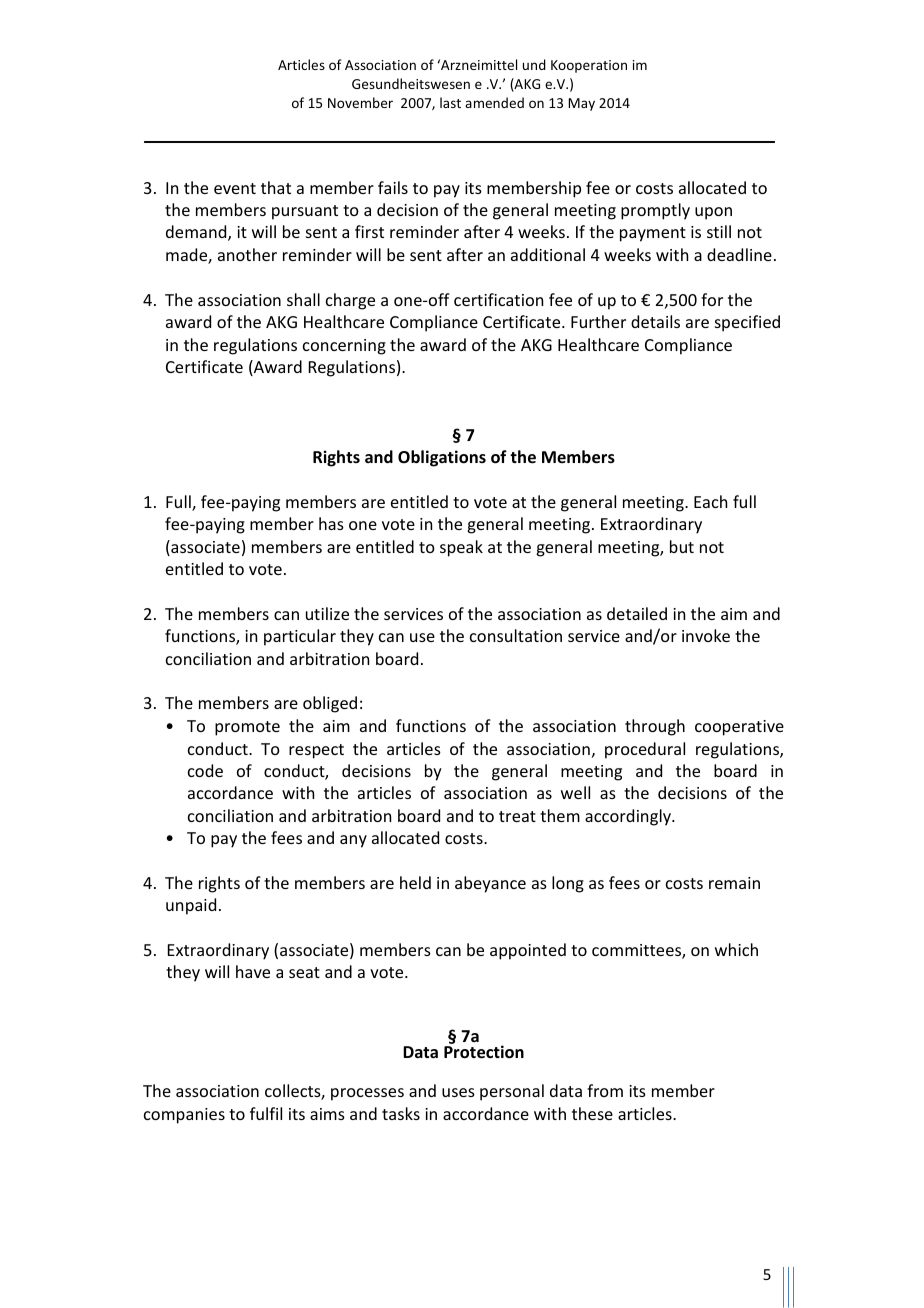  I want to click on from, so click(605, 1090).
